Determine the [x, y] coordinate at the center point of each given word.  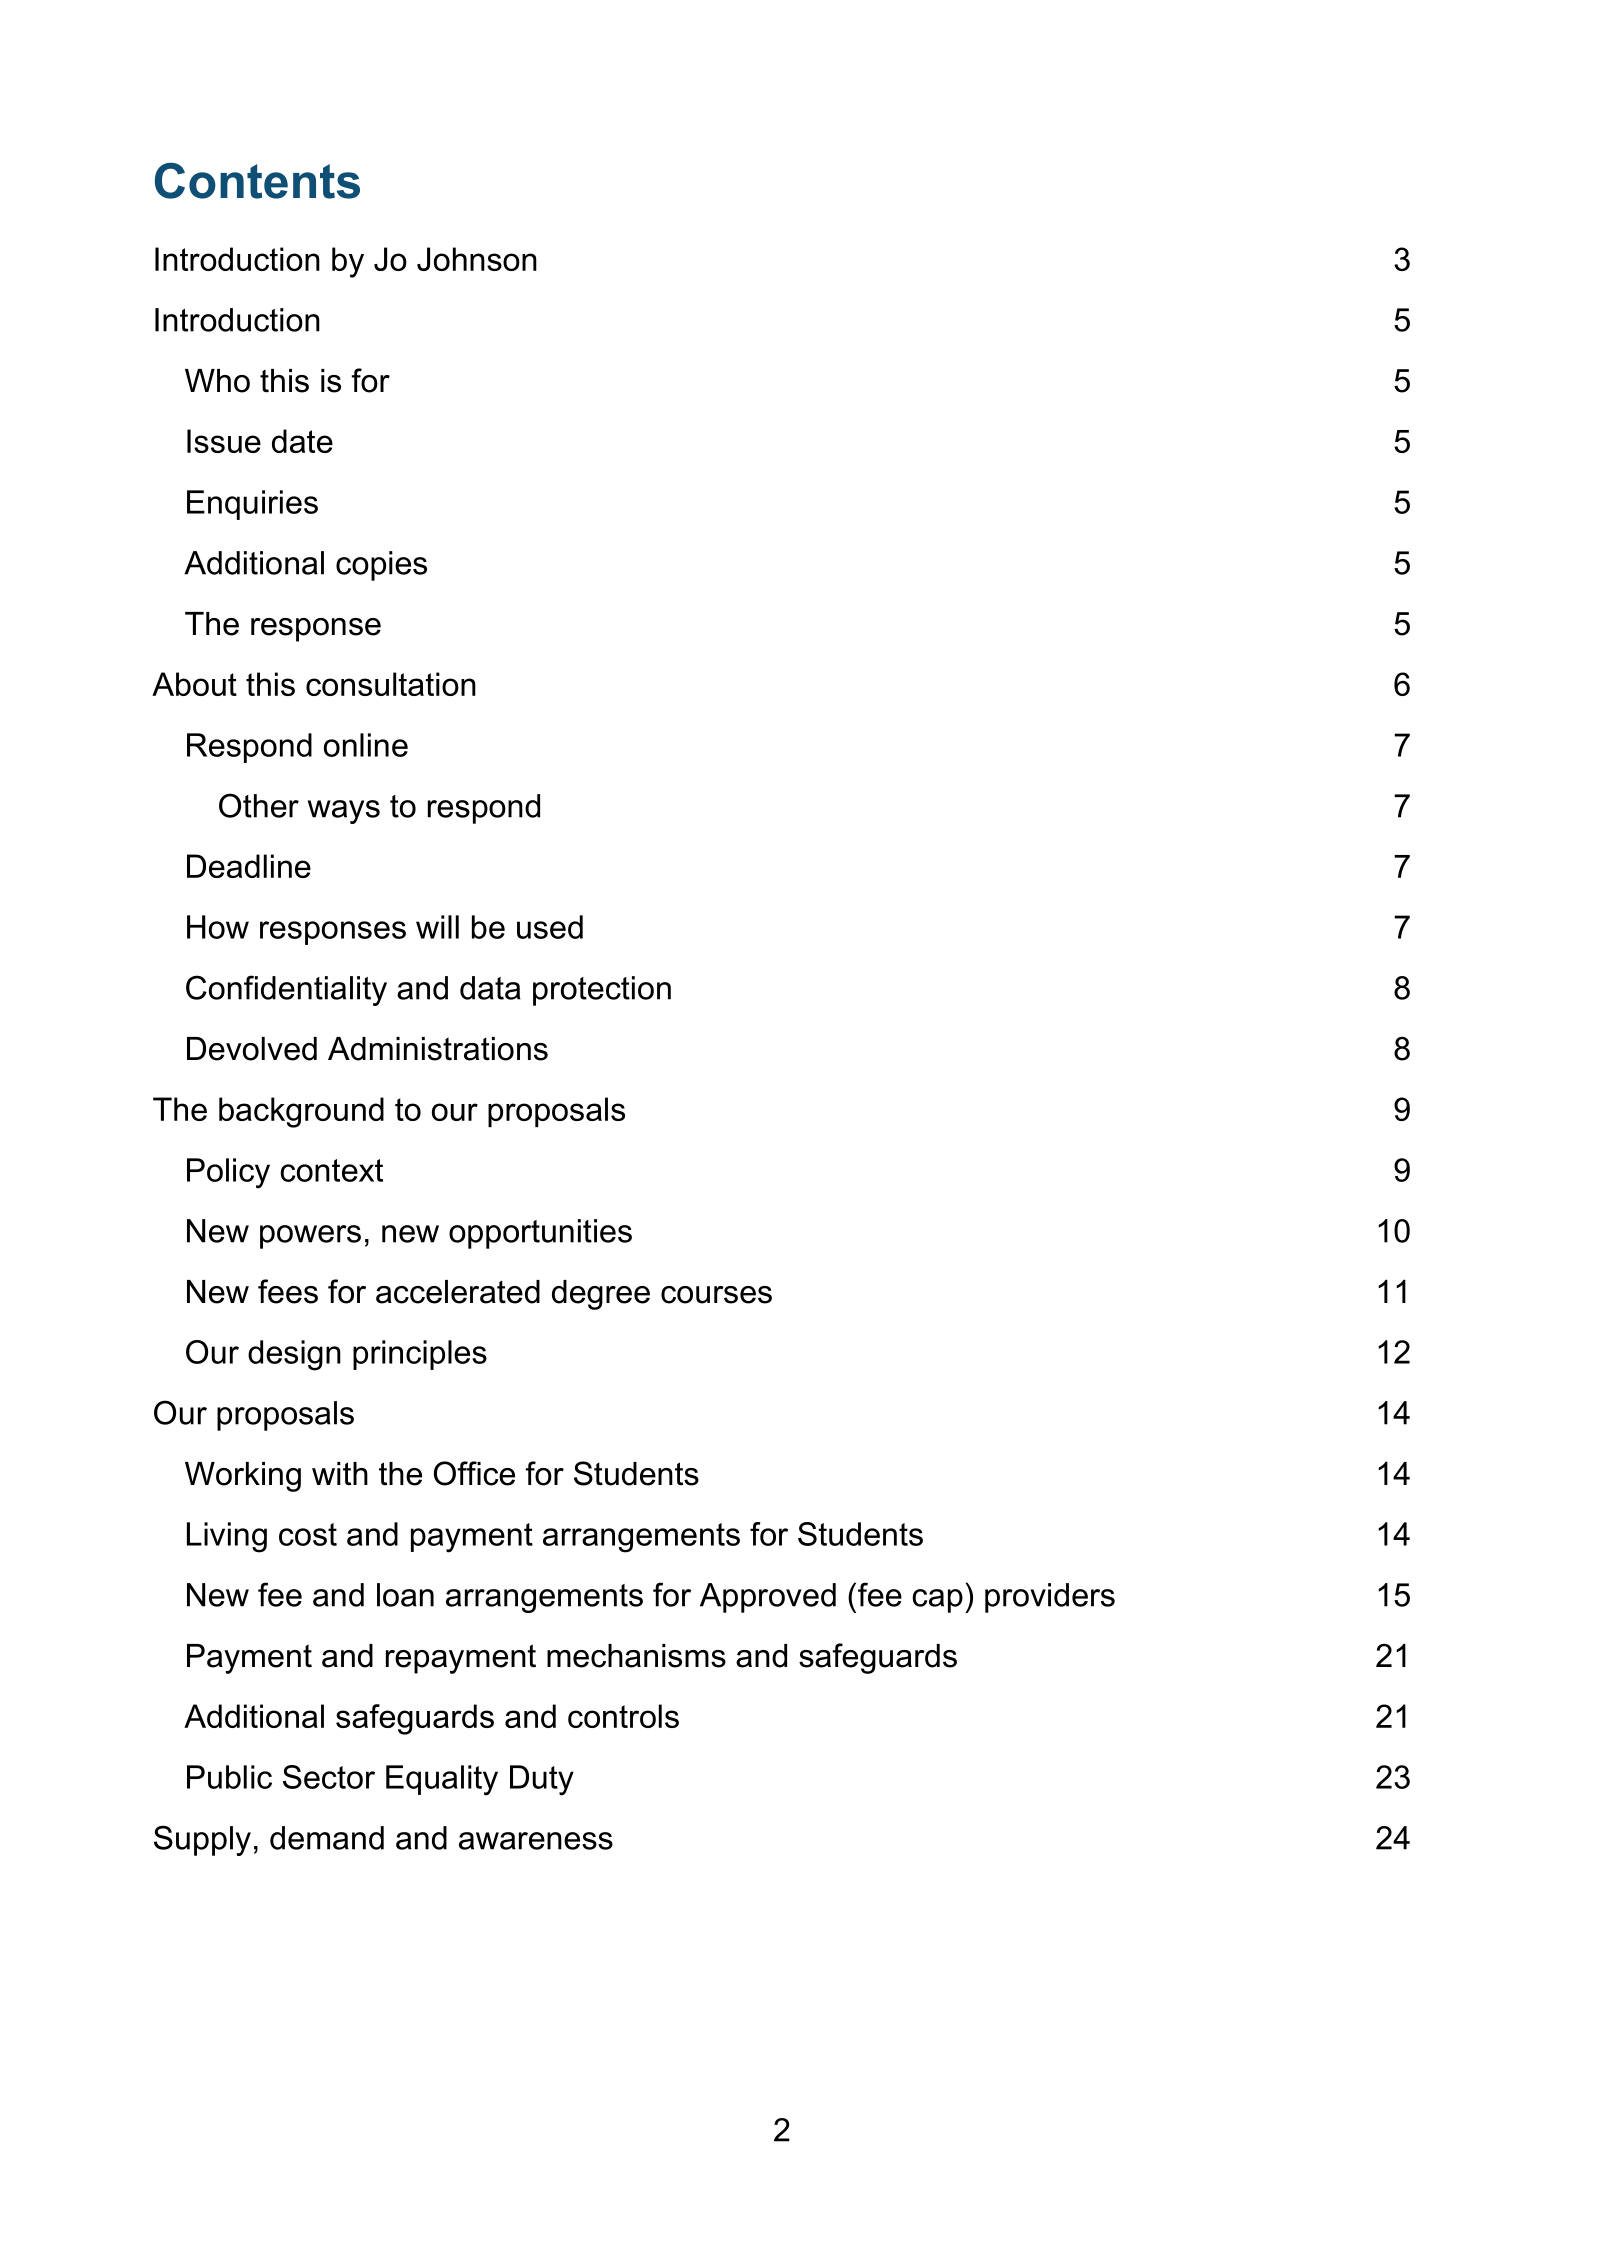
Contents [257, 181]
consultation [391, 684]
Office [474, 1473]
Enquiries [252, 505]
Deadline [249, 866]
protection [602, 991]
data [490, 988]
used [550, 927]
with [340, 1474]
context [331, 1170]
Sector [329, 1777]
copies [381, 566]
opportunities [540, 1234]
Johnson [477, 259]
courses [716, 1295]
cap [937, 1601]
